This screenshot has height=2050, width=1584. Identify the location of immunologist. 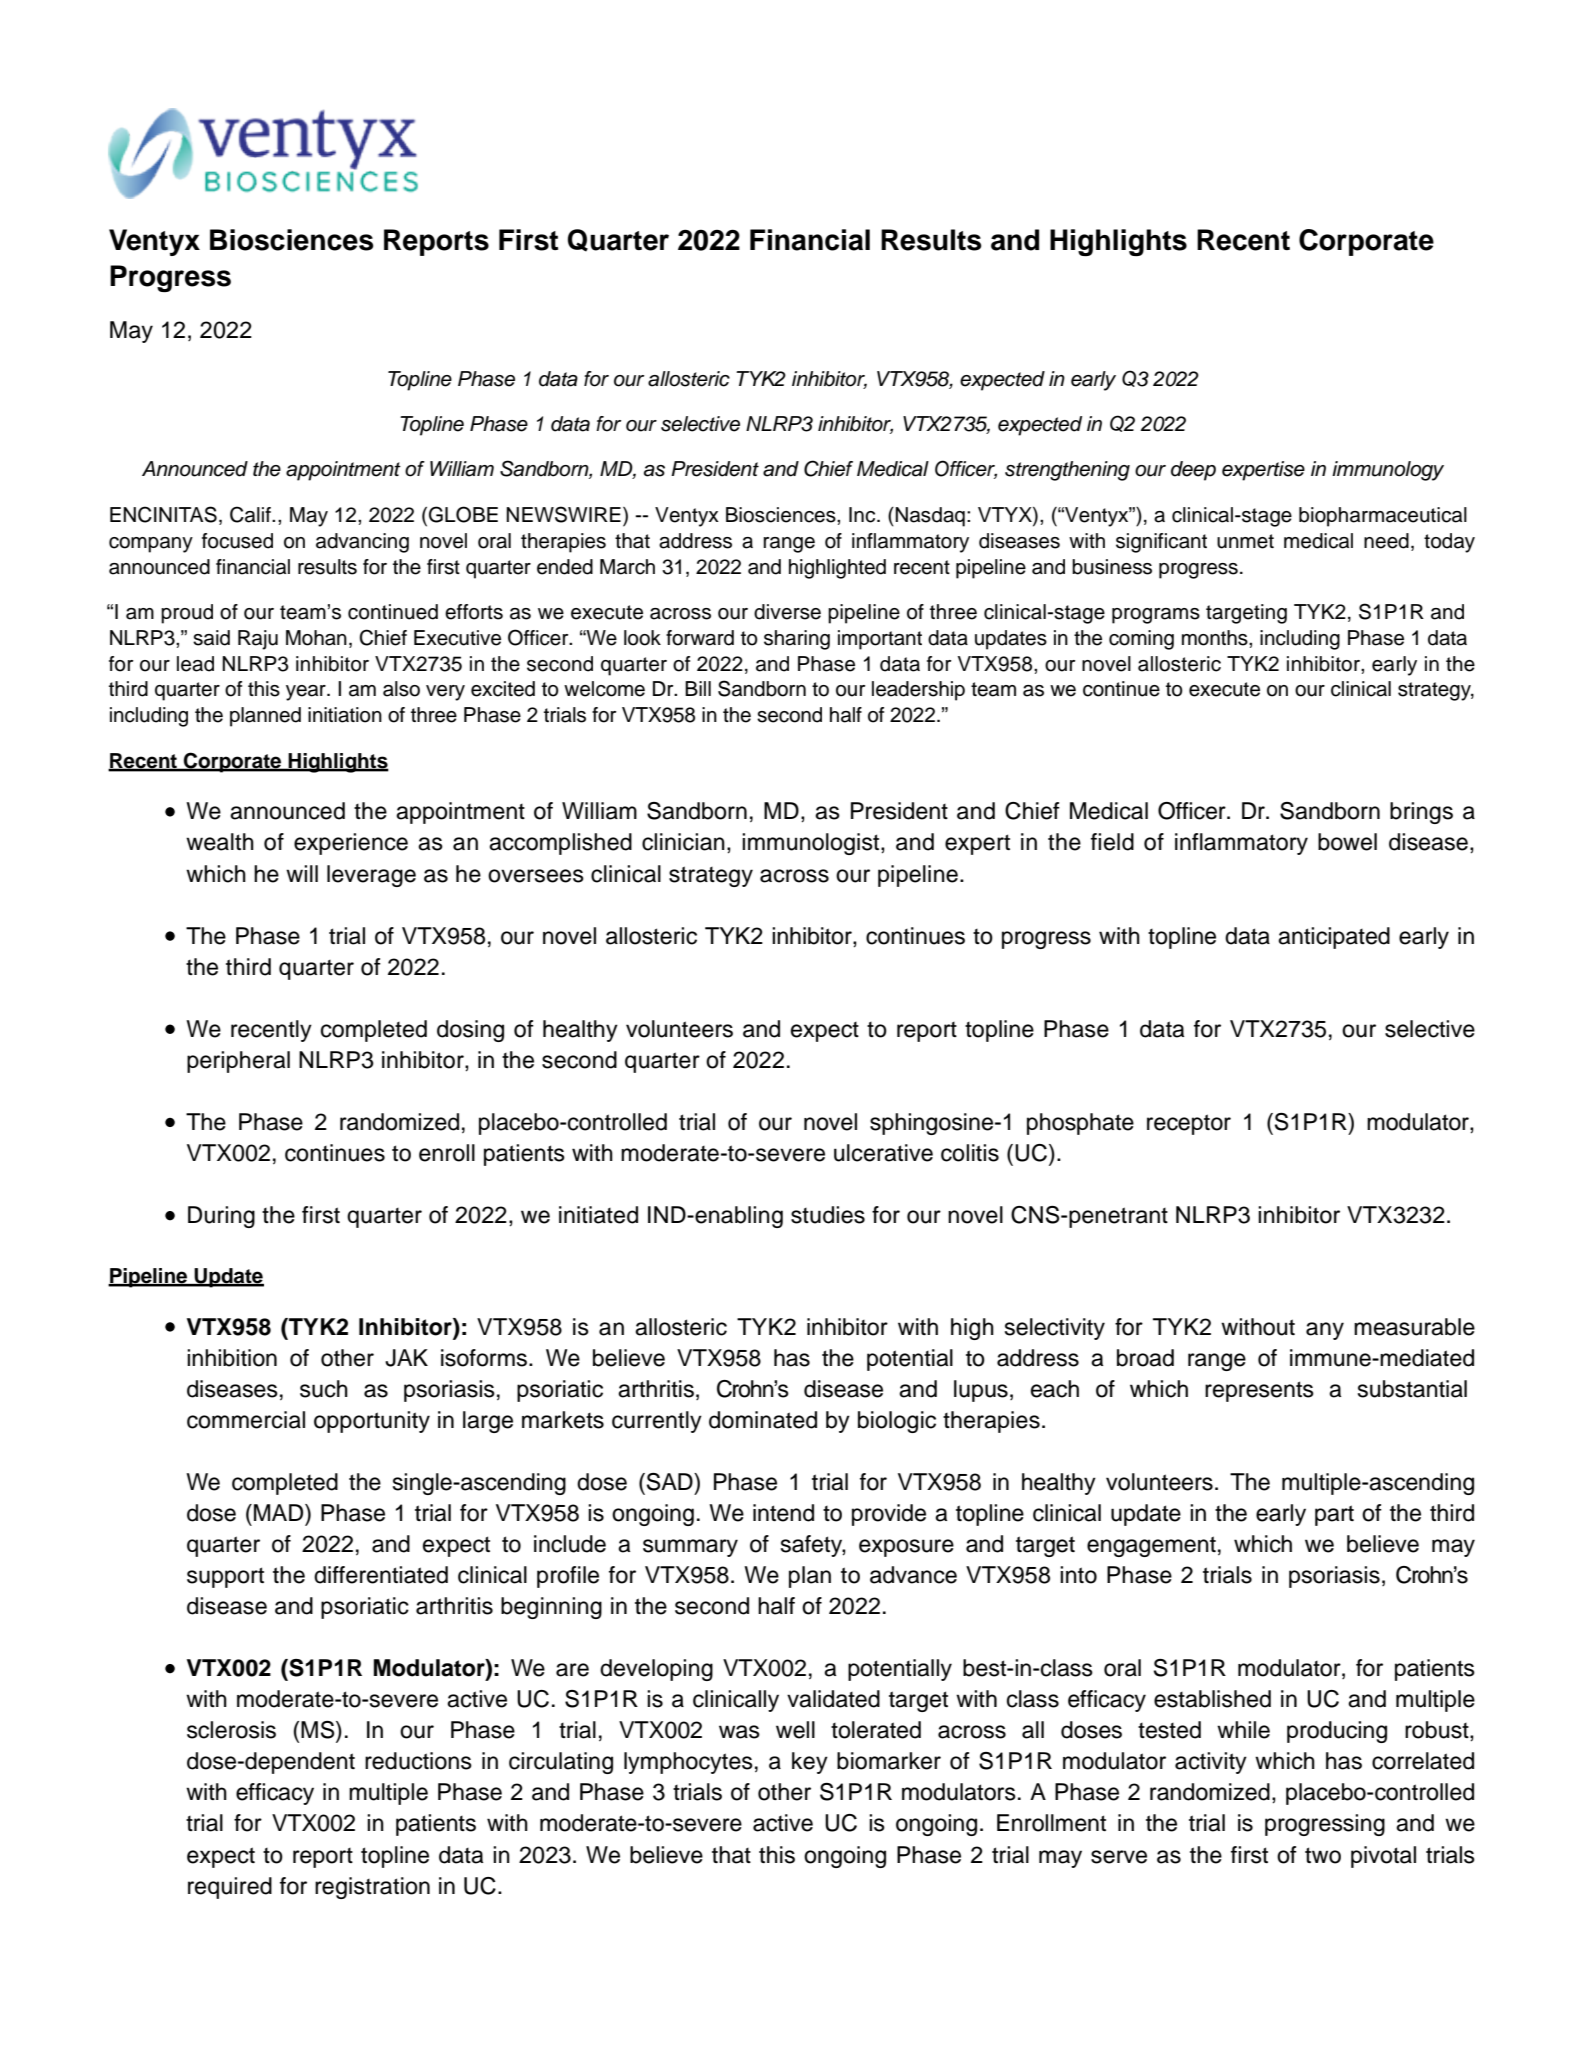
(812, 844).
